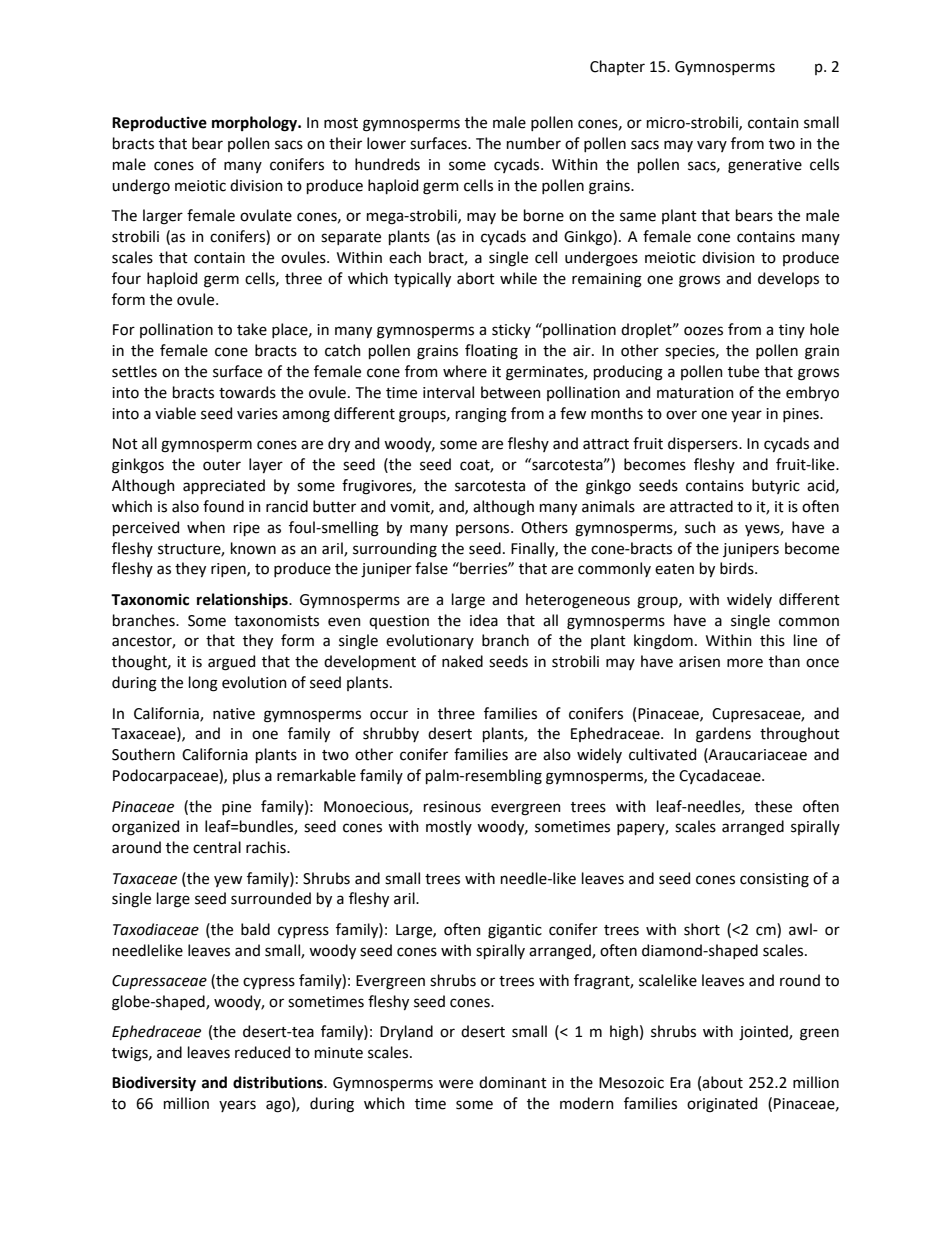 The image size is (952, 1233). I want to click on tube, so click(743, 371).
